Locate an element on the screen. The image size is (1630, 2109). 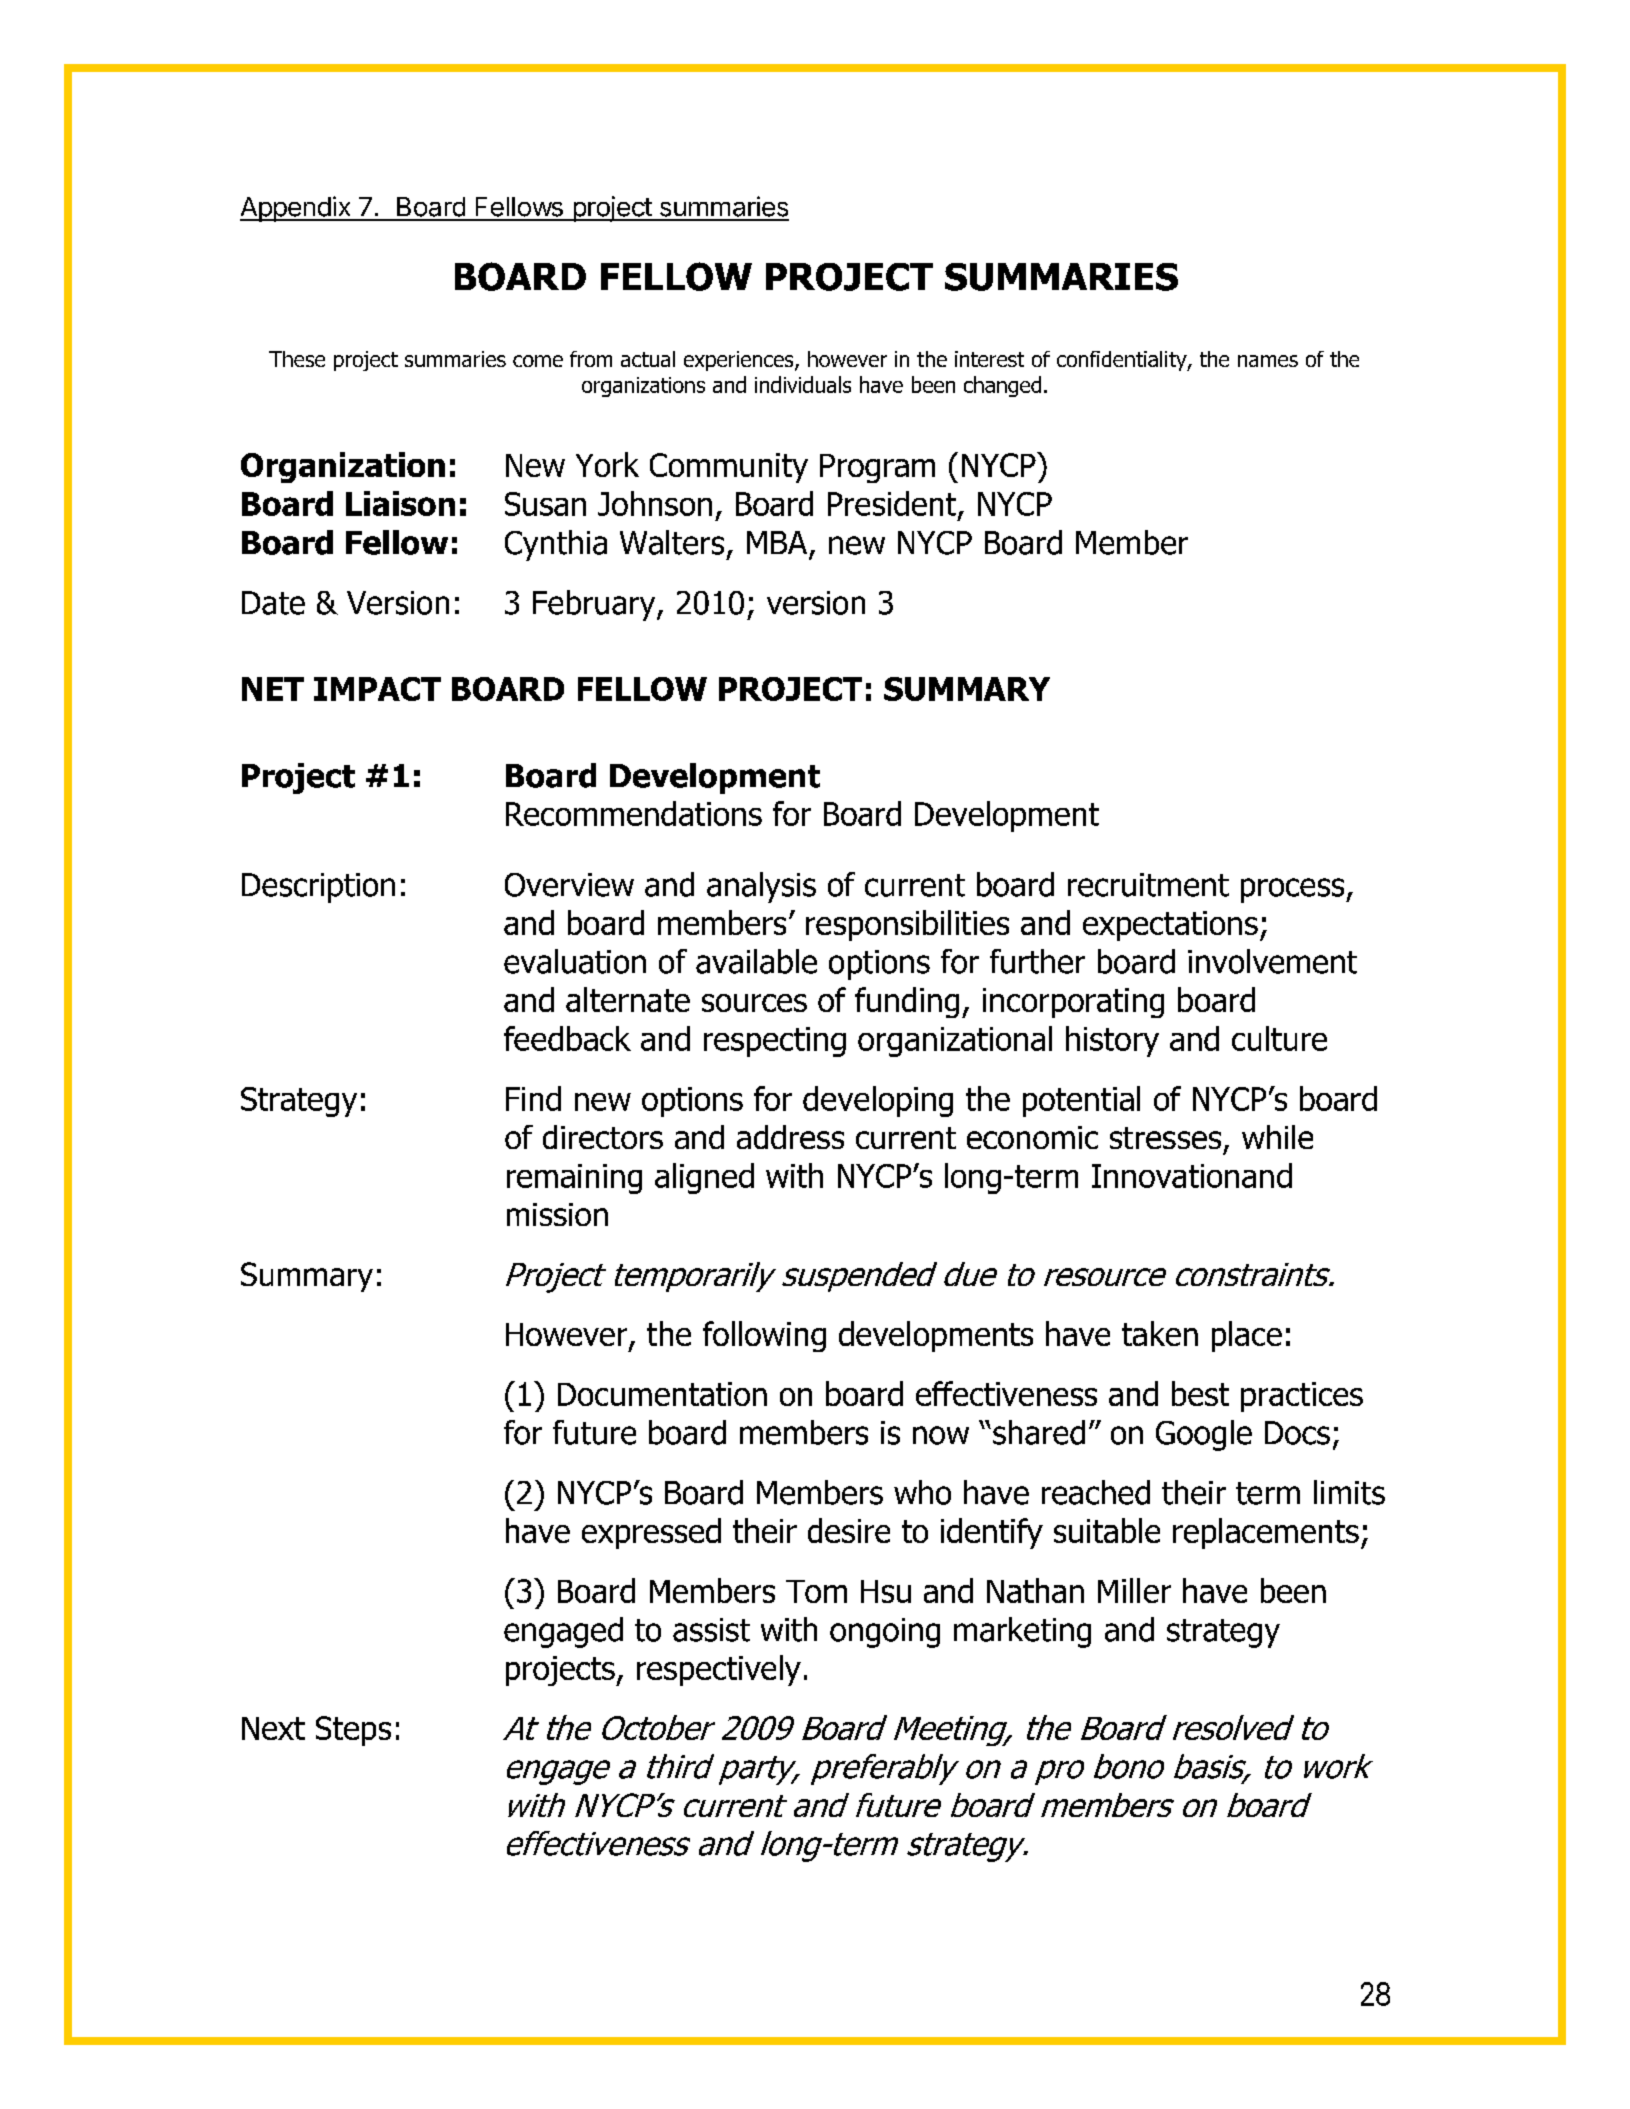
best is located at coordinates (1200, 1393).
